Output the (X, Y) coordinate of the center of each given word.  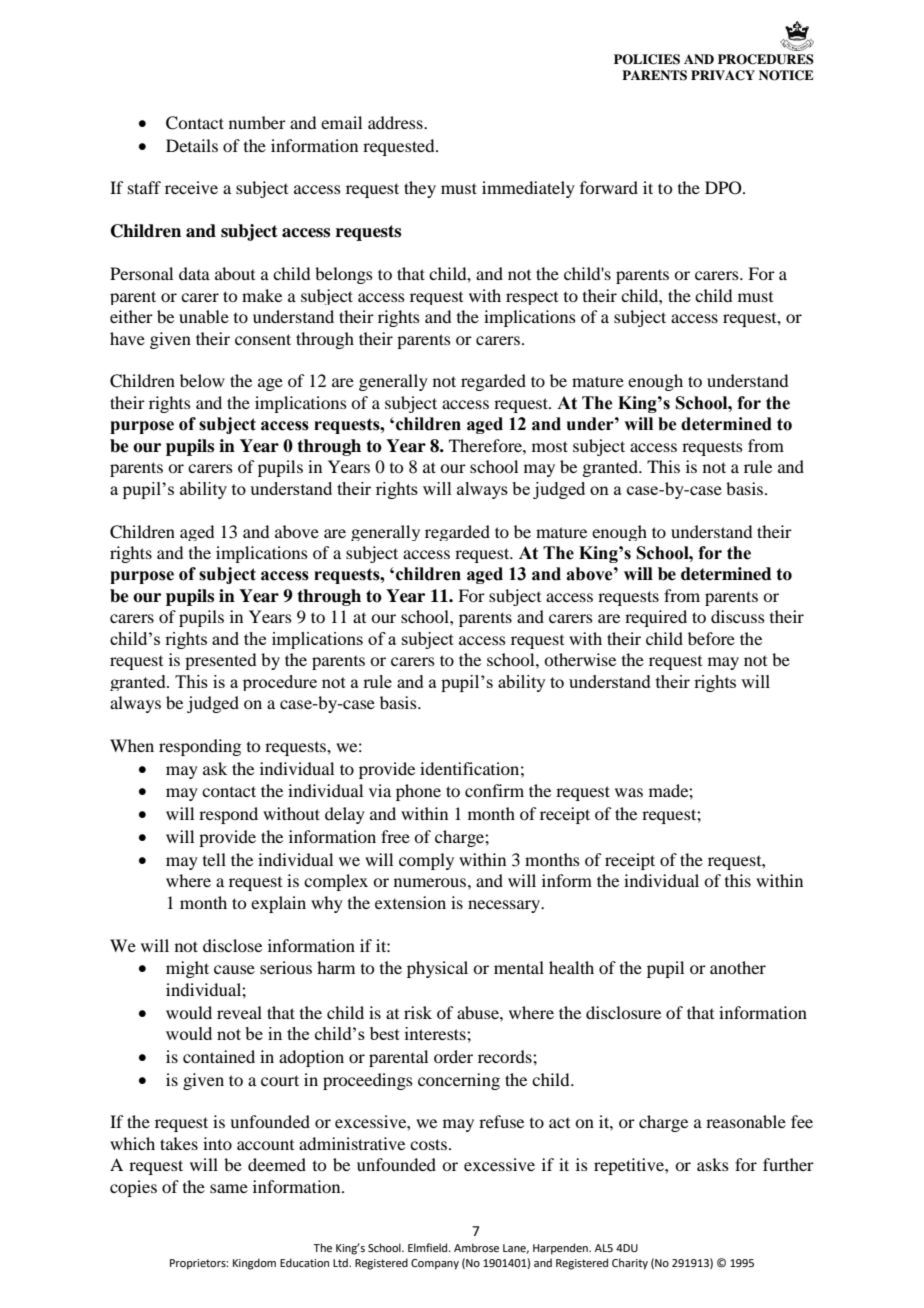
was (629, 792)
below (202, 380)
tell (214, 859)
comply (426, 861)
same (229, 1188)
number (257, 122)
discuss (738, 616)
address (396, 122)
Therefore (486, 445)
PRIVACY (723, 75)
